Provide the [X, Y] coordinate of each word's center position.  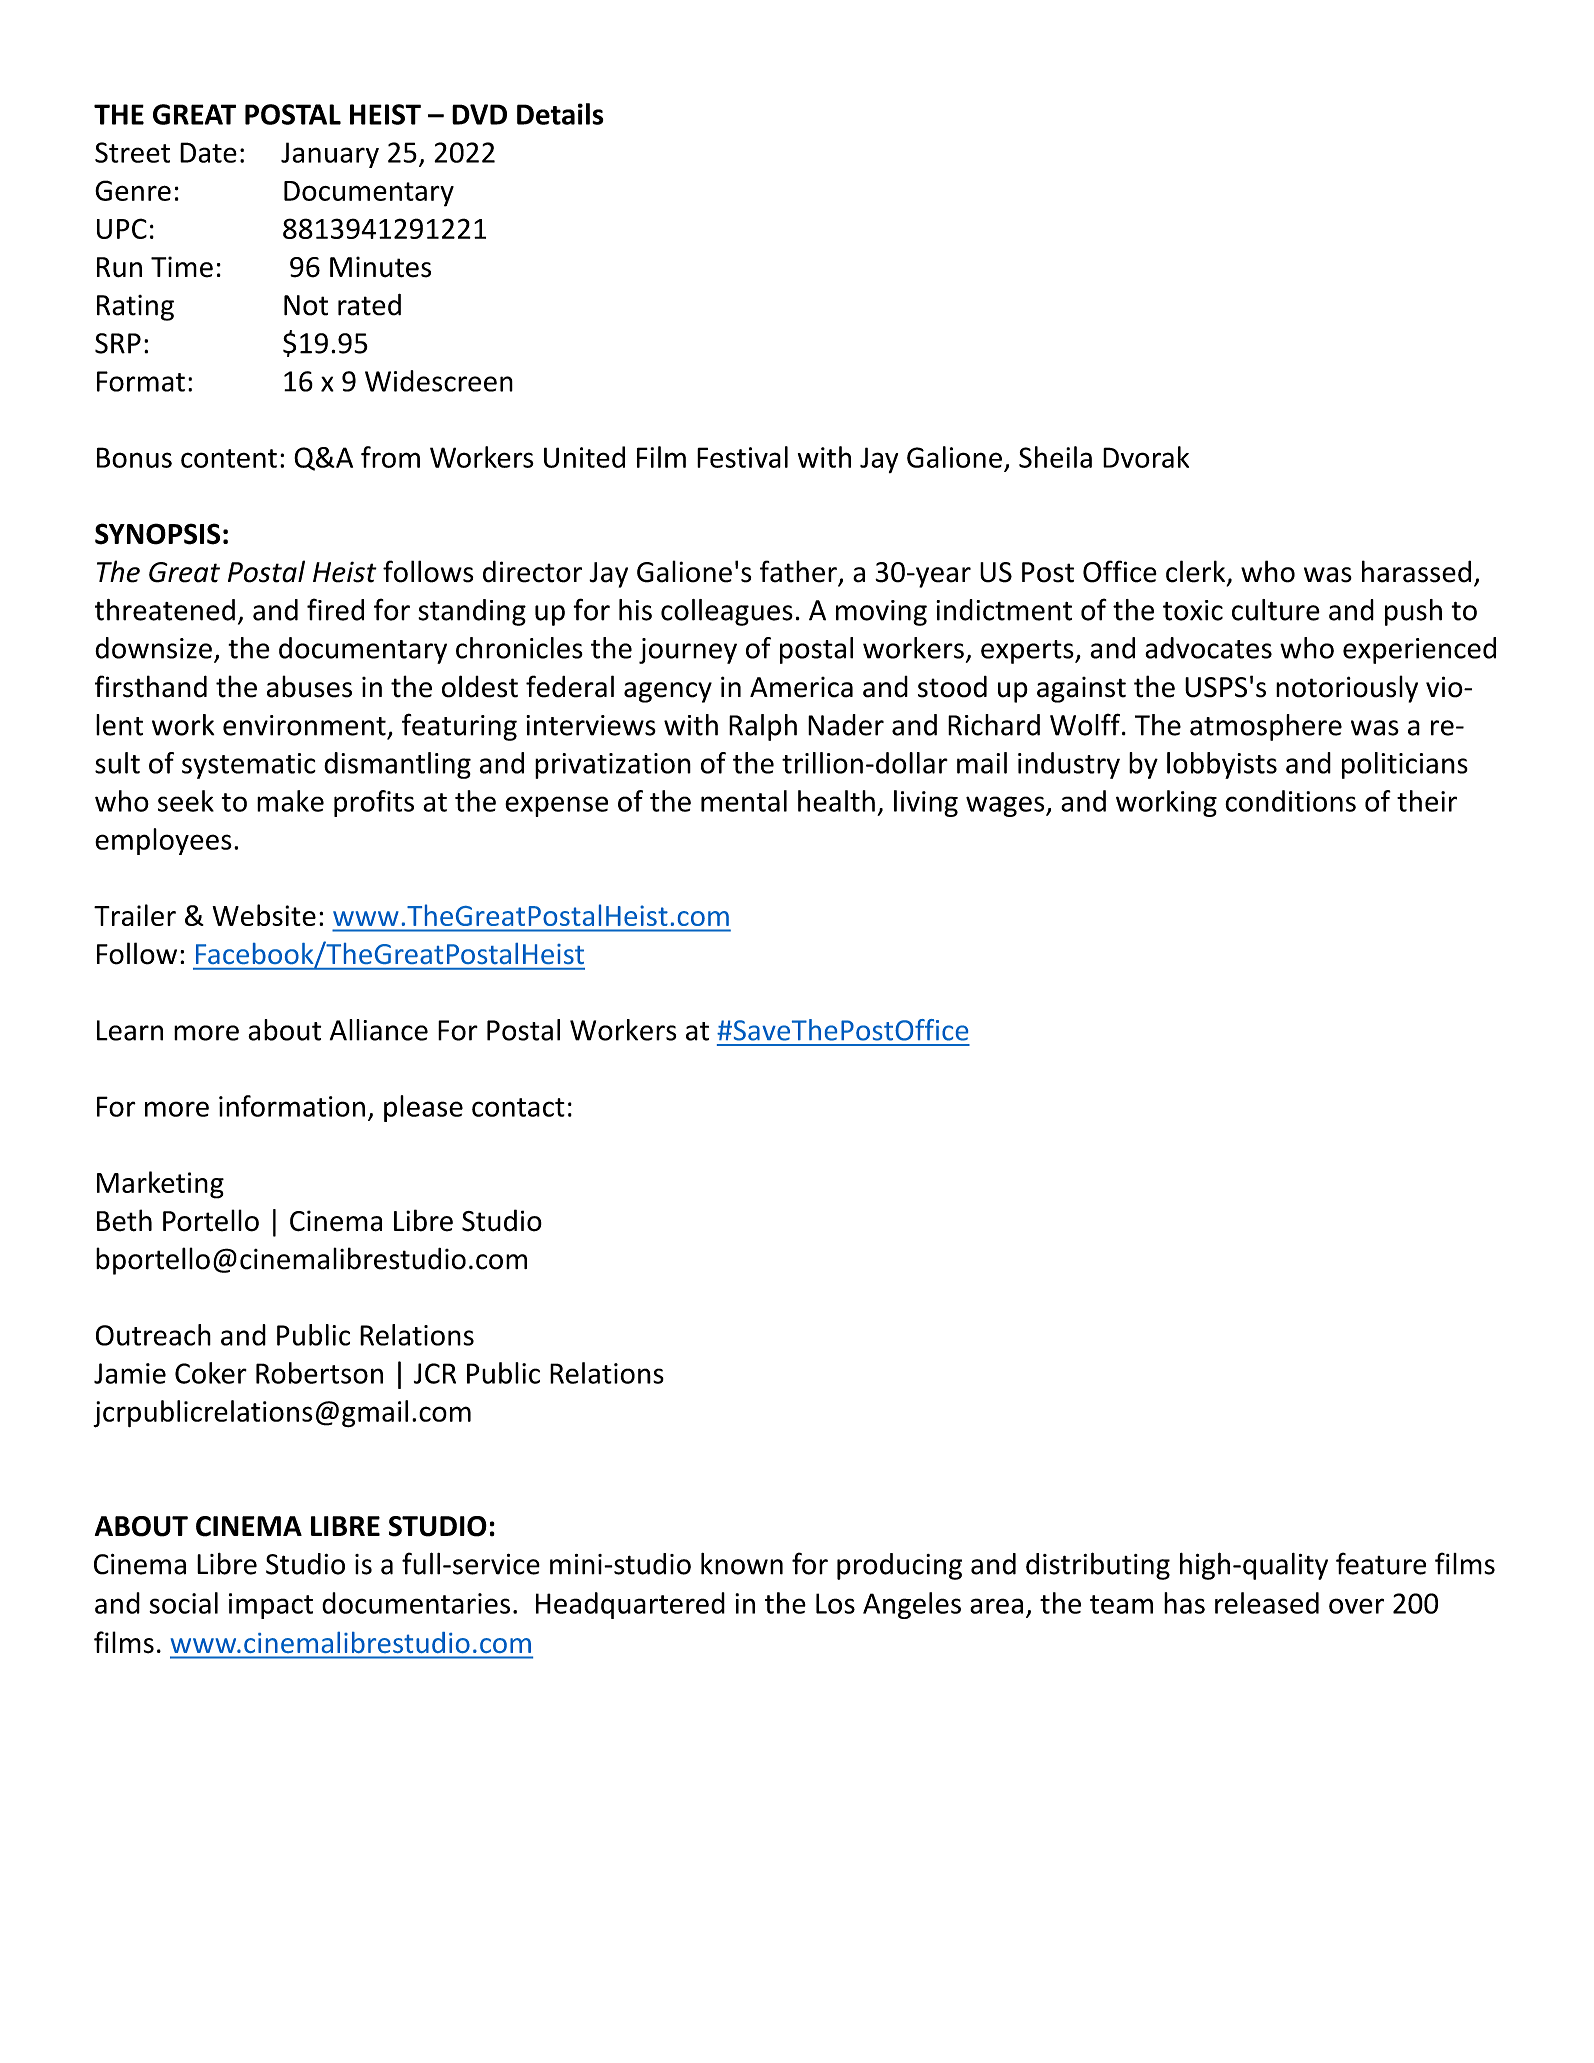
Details [560, 114]
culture [1276, 610]
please [423, 1108]
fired [335, 609]
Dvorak [1146, 457]
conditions [1290, 801]
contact [518, 1107]
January [330, 155]
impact [271, 1606]
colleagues [727, 612]
